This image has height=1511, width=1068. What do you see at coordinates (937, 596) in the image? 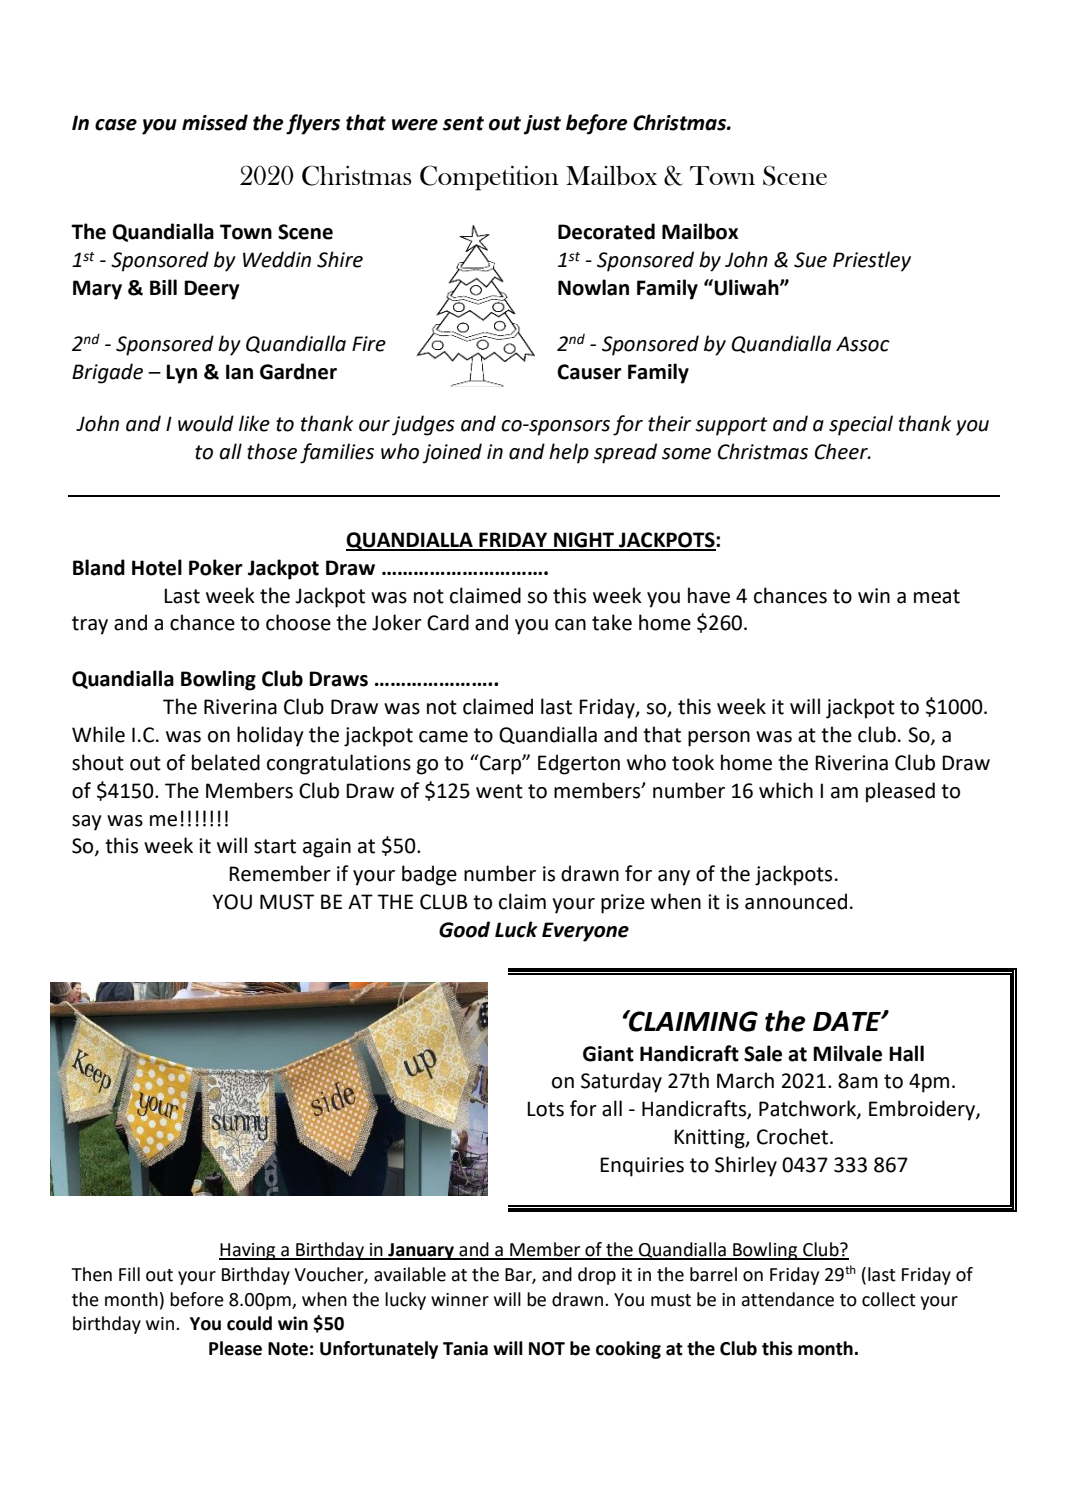
I see `meat` at bounding box center [937, 596].
